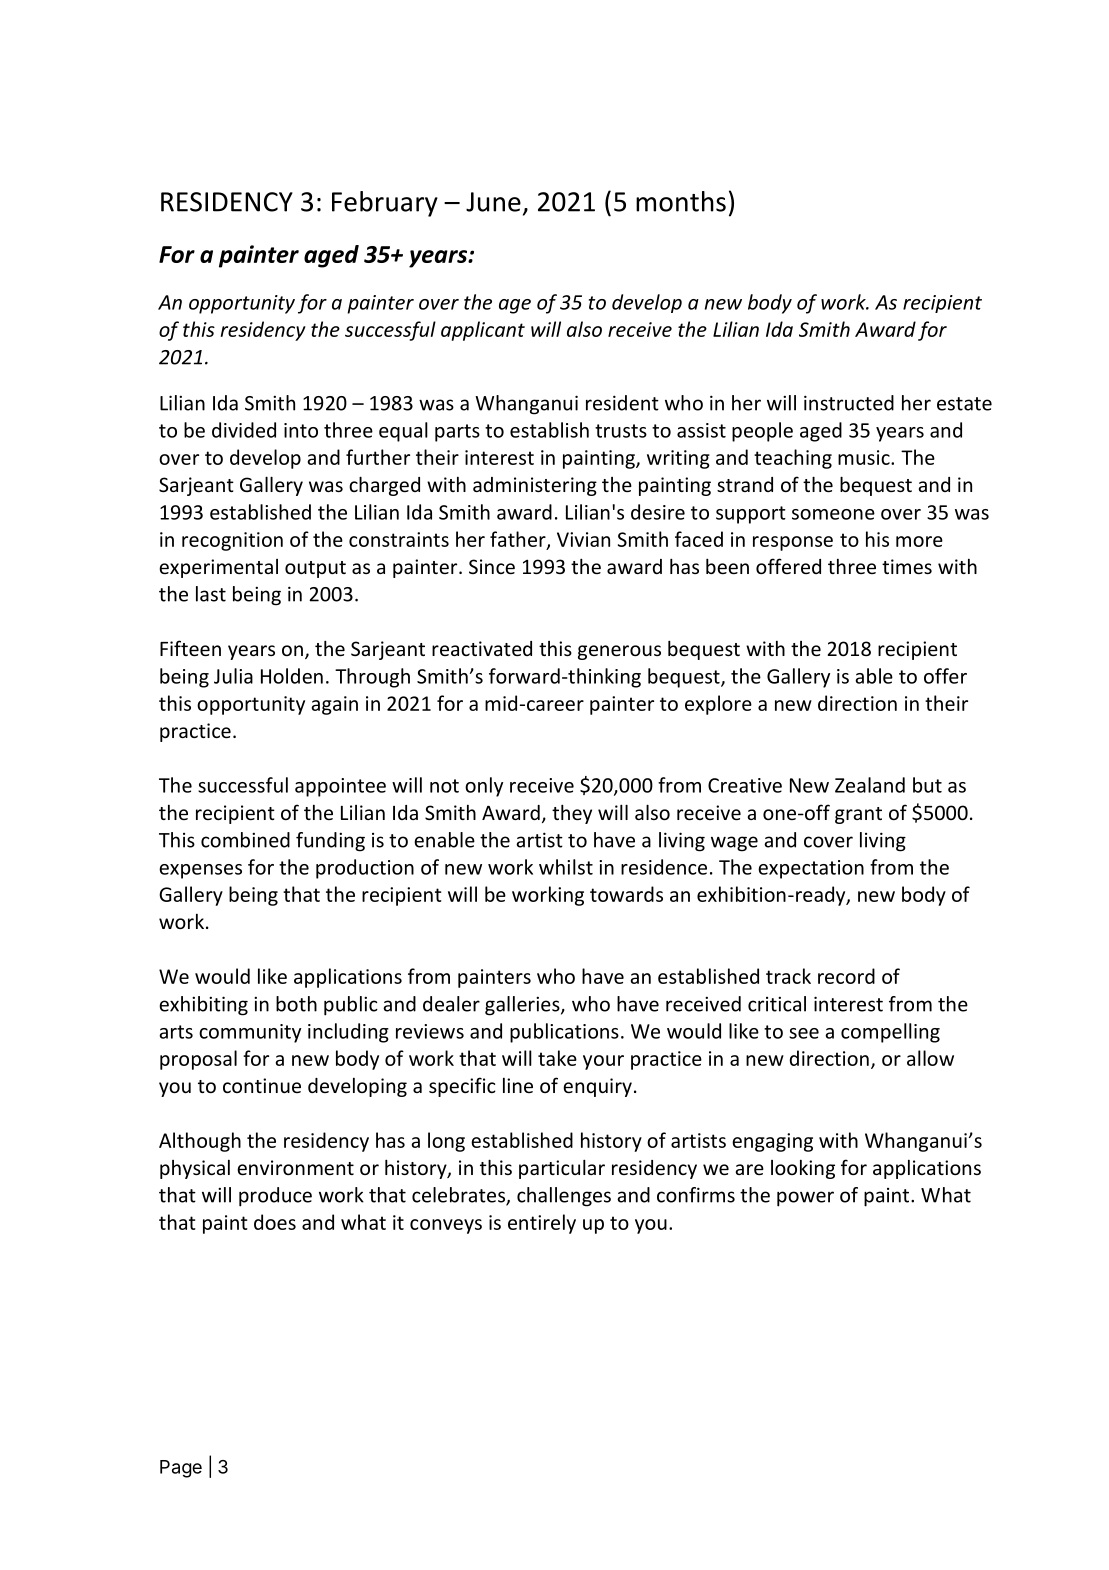  Describe the element at coordinates (805, 1199) in the image. I see `power` at that location.
